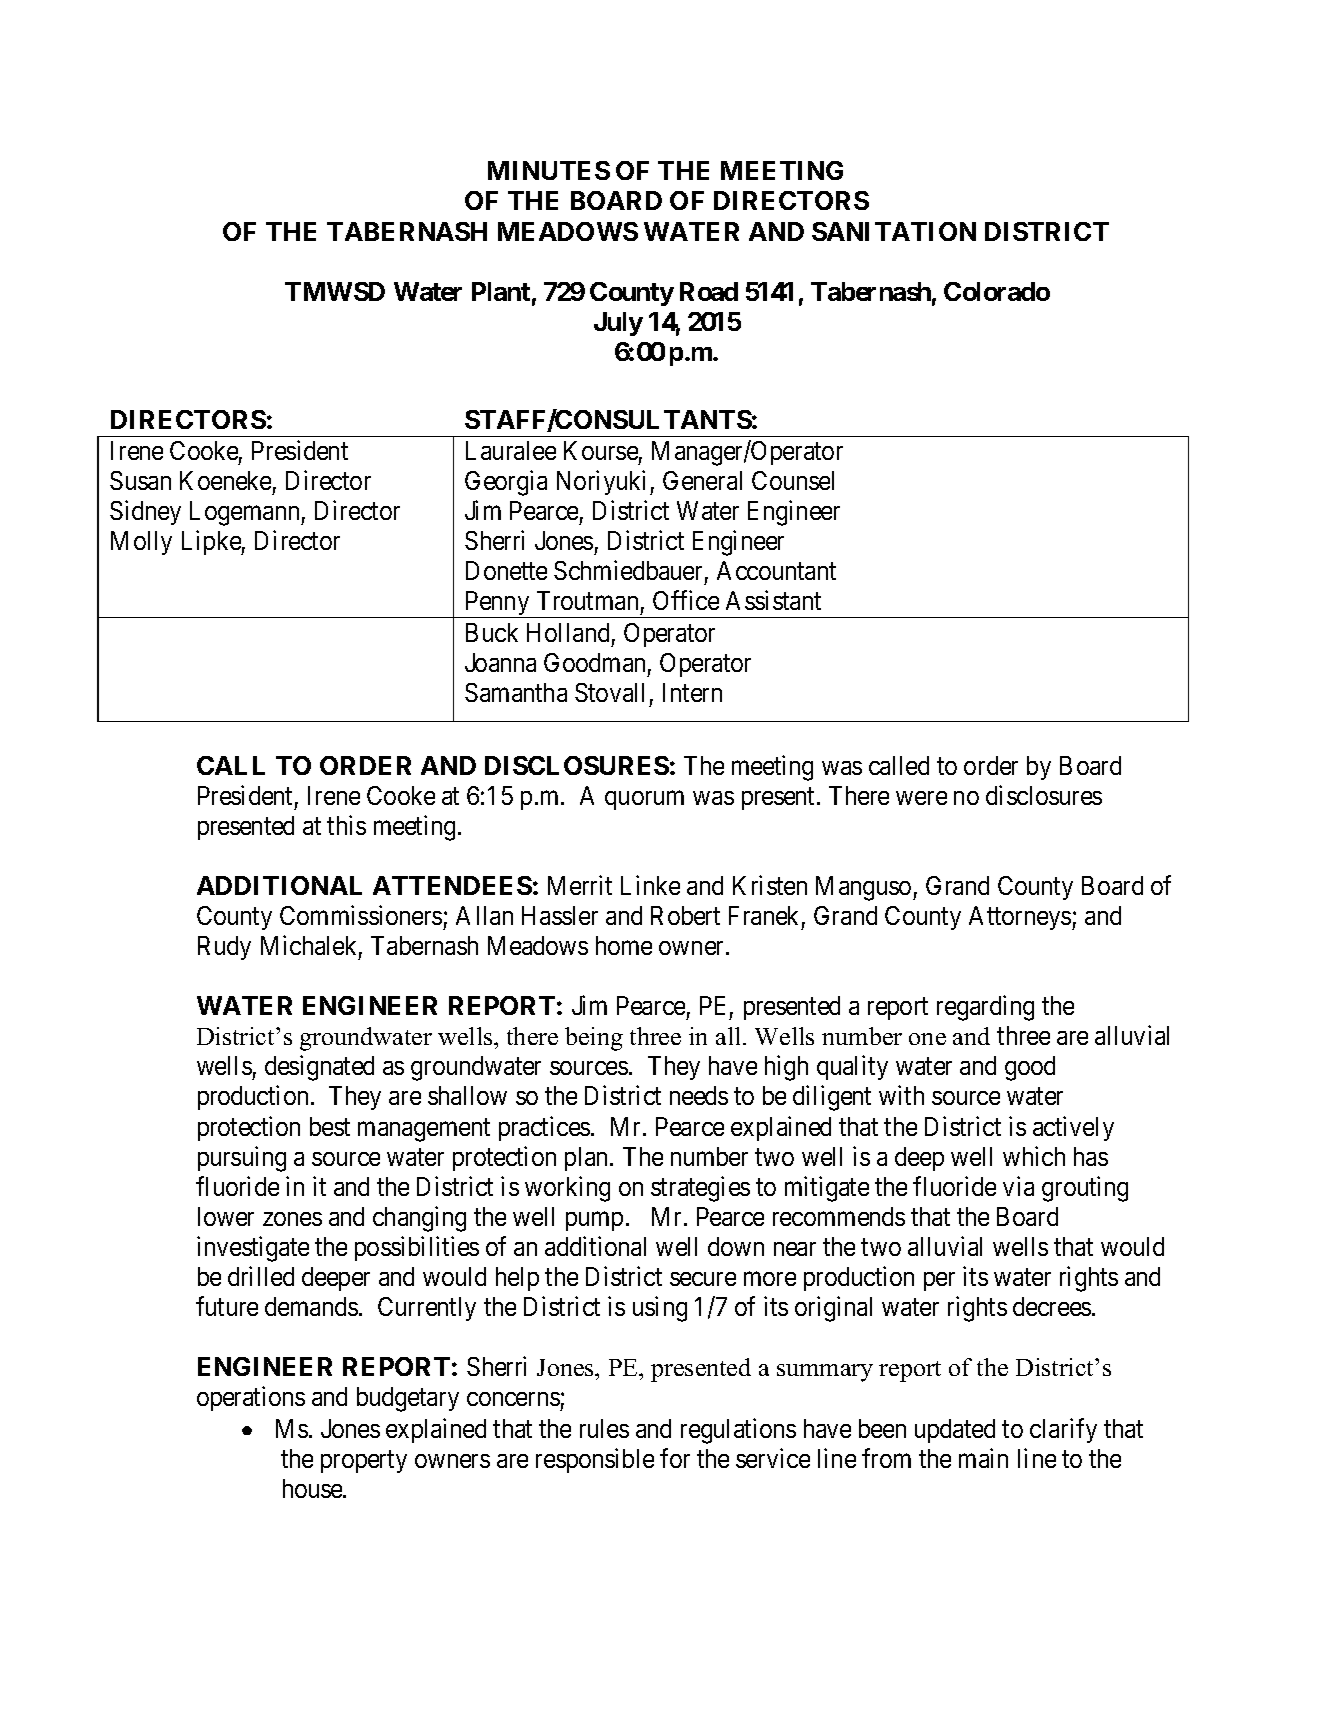 This screenshot has height=1725, width=1333. What do you see at coordinates (1021, 918) in the screenshot?
I see `Attorneys` at bounding box center [1021, 918].
